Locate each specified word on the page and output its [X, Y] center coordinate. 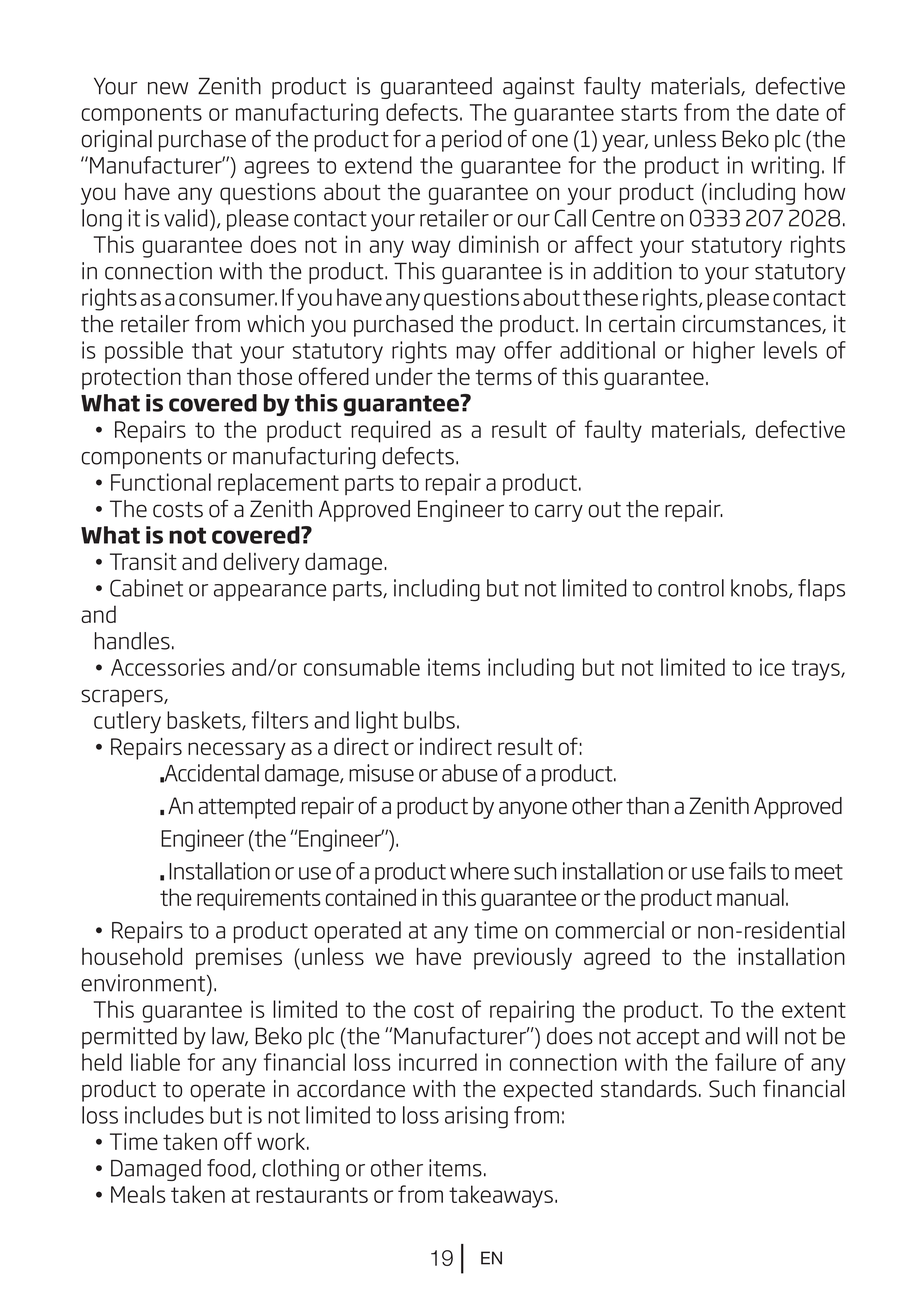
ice [772, 667]
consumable [362, 667]
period [471, 141]
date [798, 112]
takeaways [501, 1196]
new [168, 88]
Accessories [168, 667]
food [228, 1168]
